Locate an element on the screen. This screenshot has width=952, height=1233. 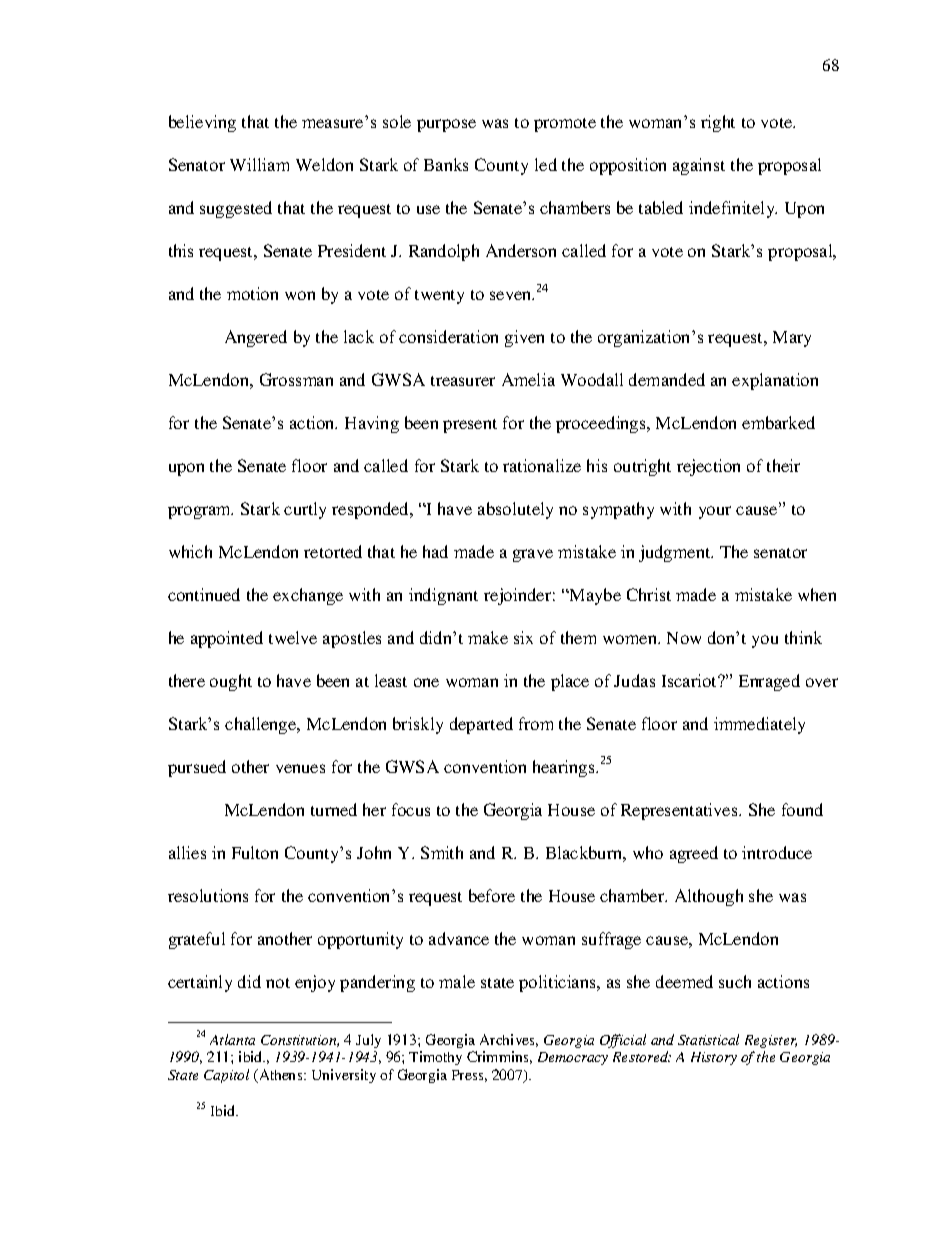
when is located at coordinates (817, 594).
